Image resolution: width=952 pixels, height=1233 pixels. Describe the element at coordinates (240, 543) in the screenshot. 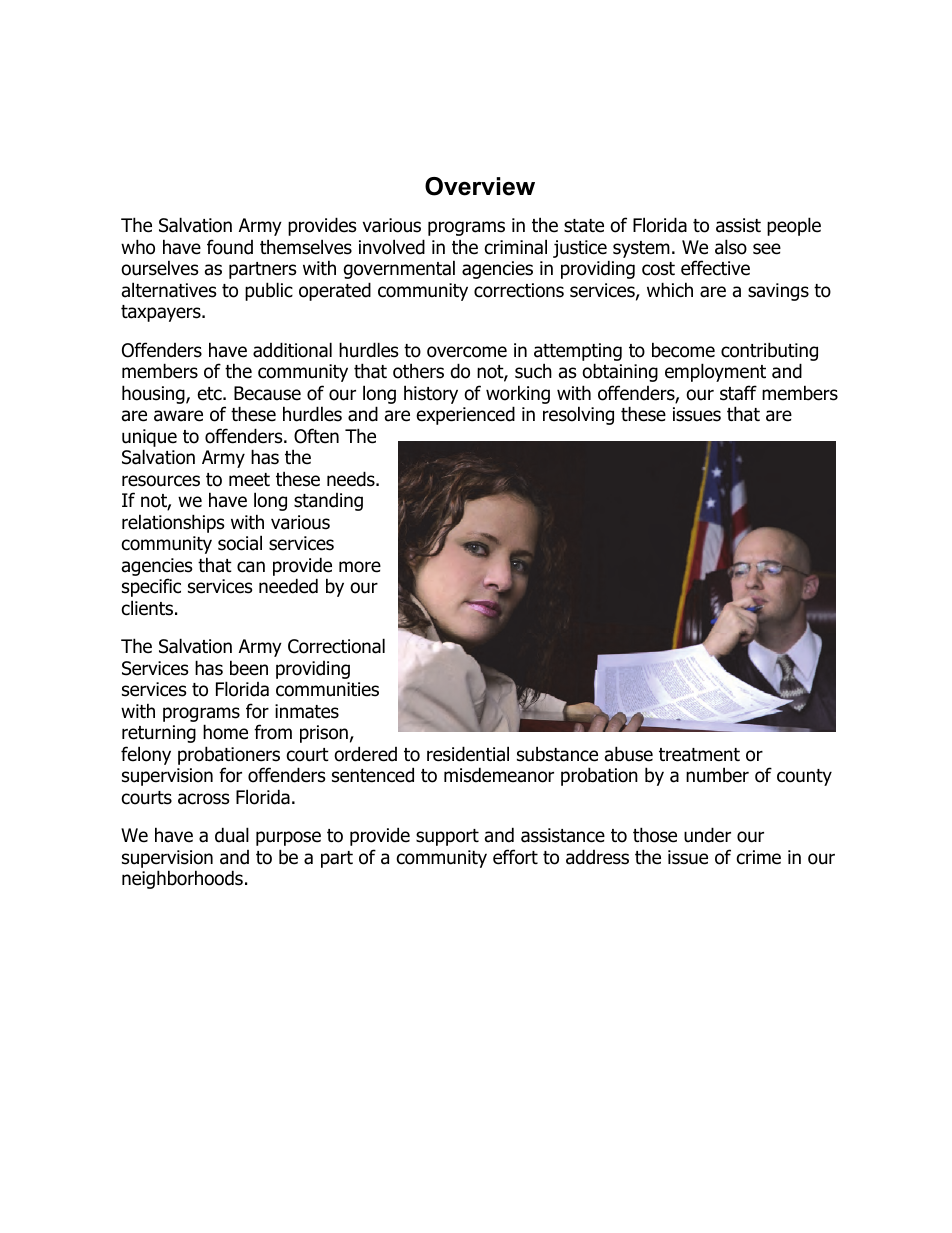

I see `social` at that location.
